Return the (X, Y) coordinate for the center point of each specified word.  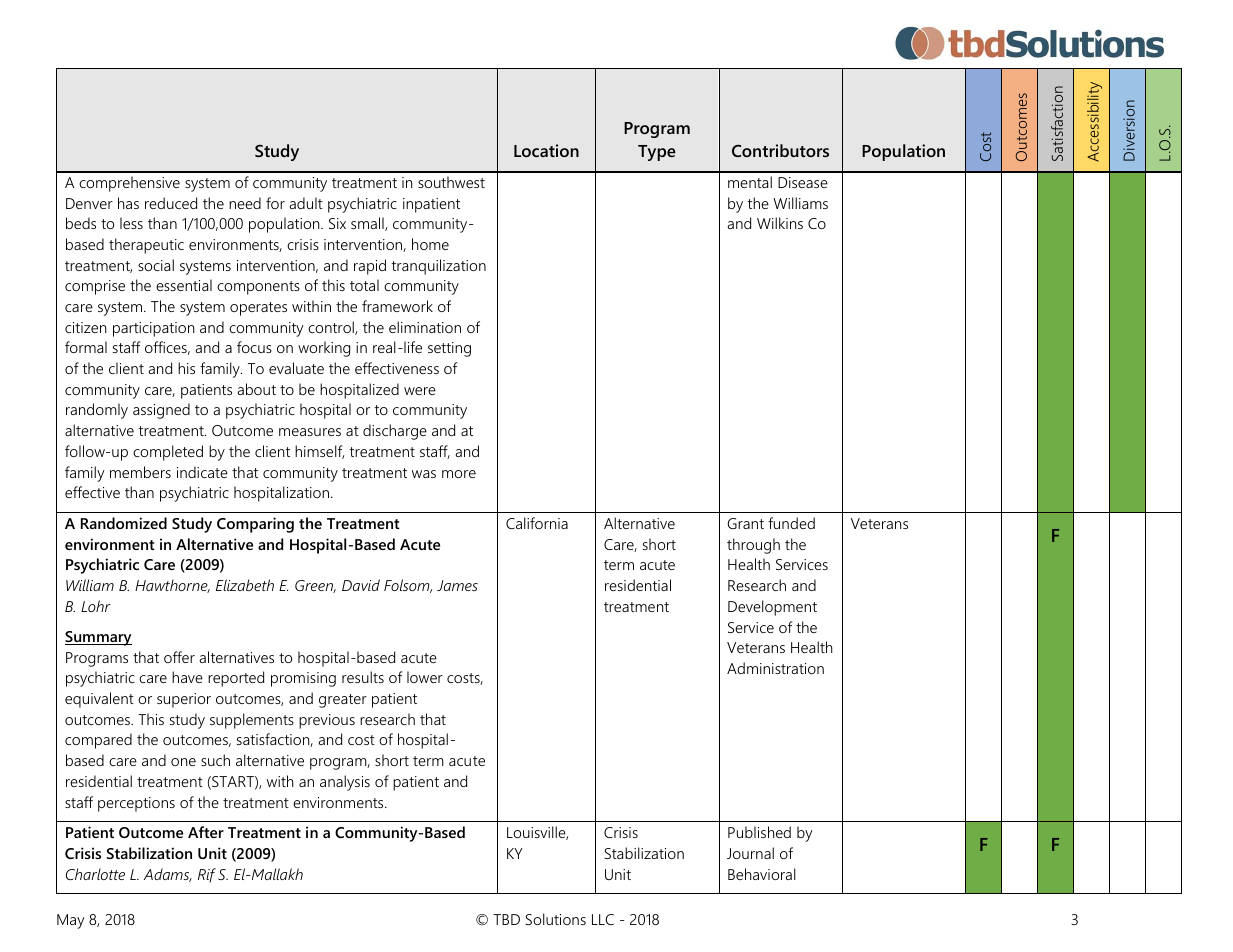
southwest (451, 182)
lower (425, 677)
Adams (168, 875)
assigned (161, 411)
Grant (745, 523)
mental (750, 182)
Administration (775, 668)
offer (179, 657)
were (420, 391)
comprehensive (129, 184)
